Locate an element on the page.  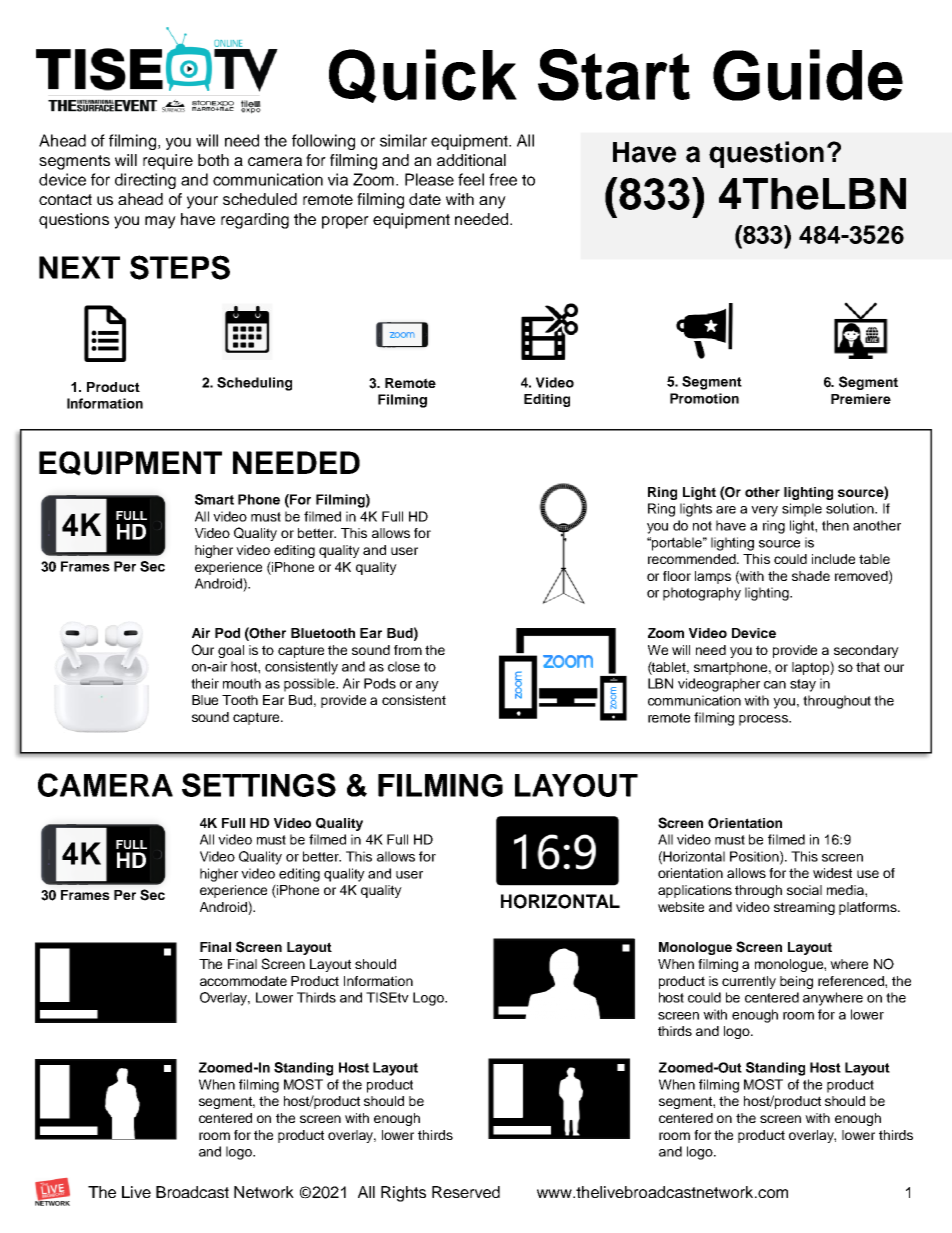
Scheduling is located at coordinates (254, 384).
